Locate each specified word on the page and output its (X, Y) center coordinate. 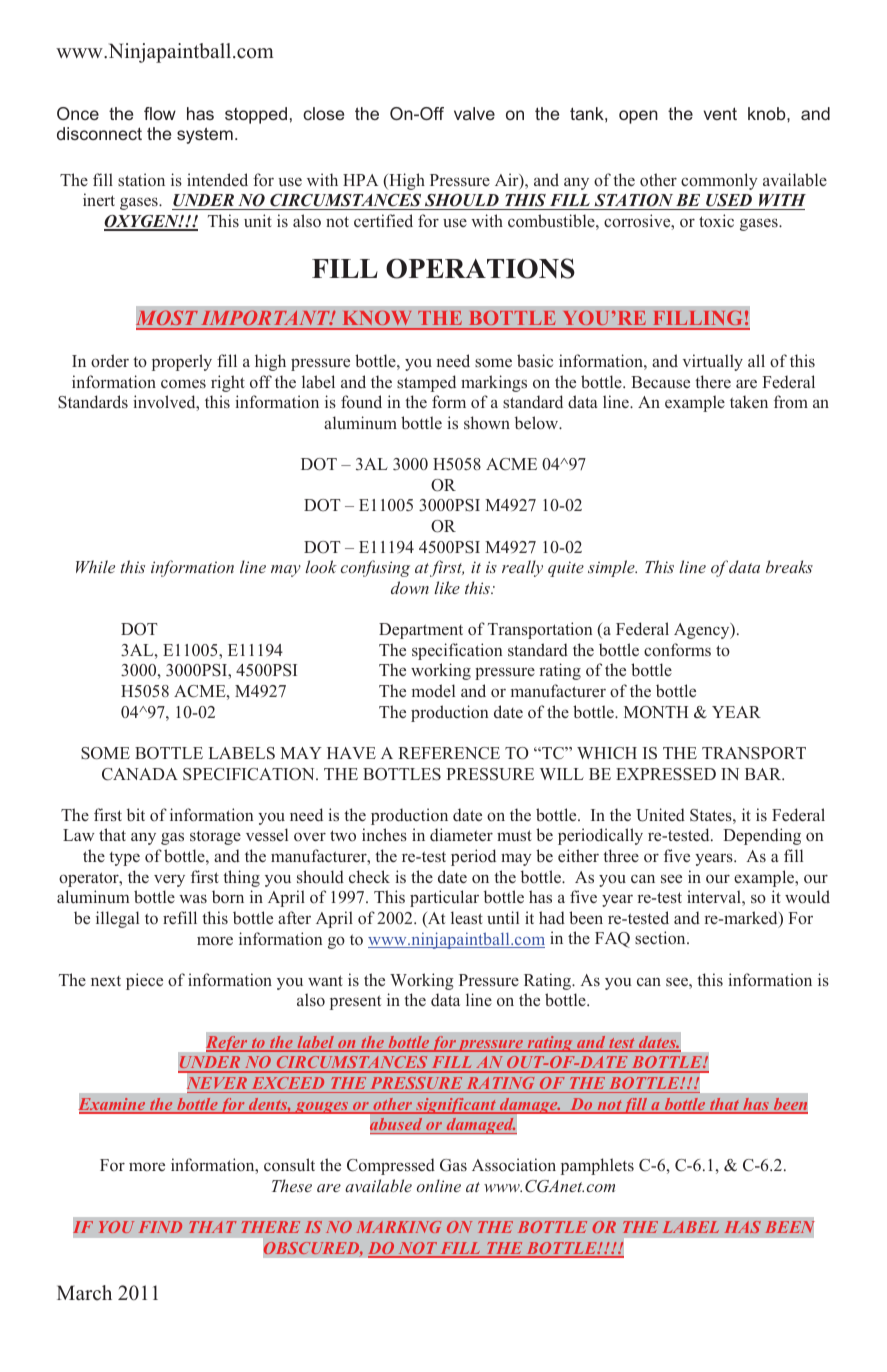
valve (474, 113)
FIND (160, 1227)
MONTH (656, 712)
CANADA (140, 774)
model (433, 690)
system (205, 135)
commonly (719, 181)
